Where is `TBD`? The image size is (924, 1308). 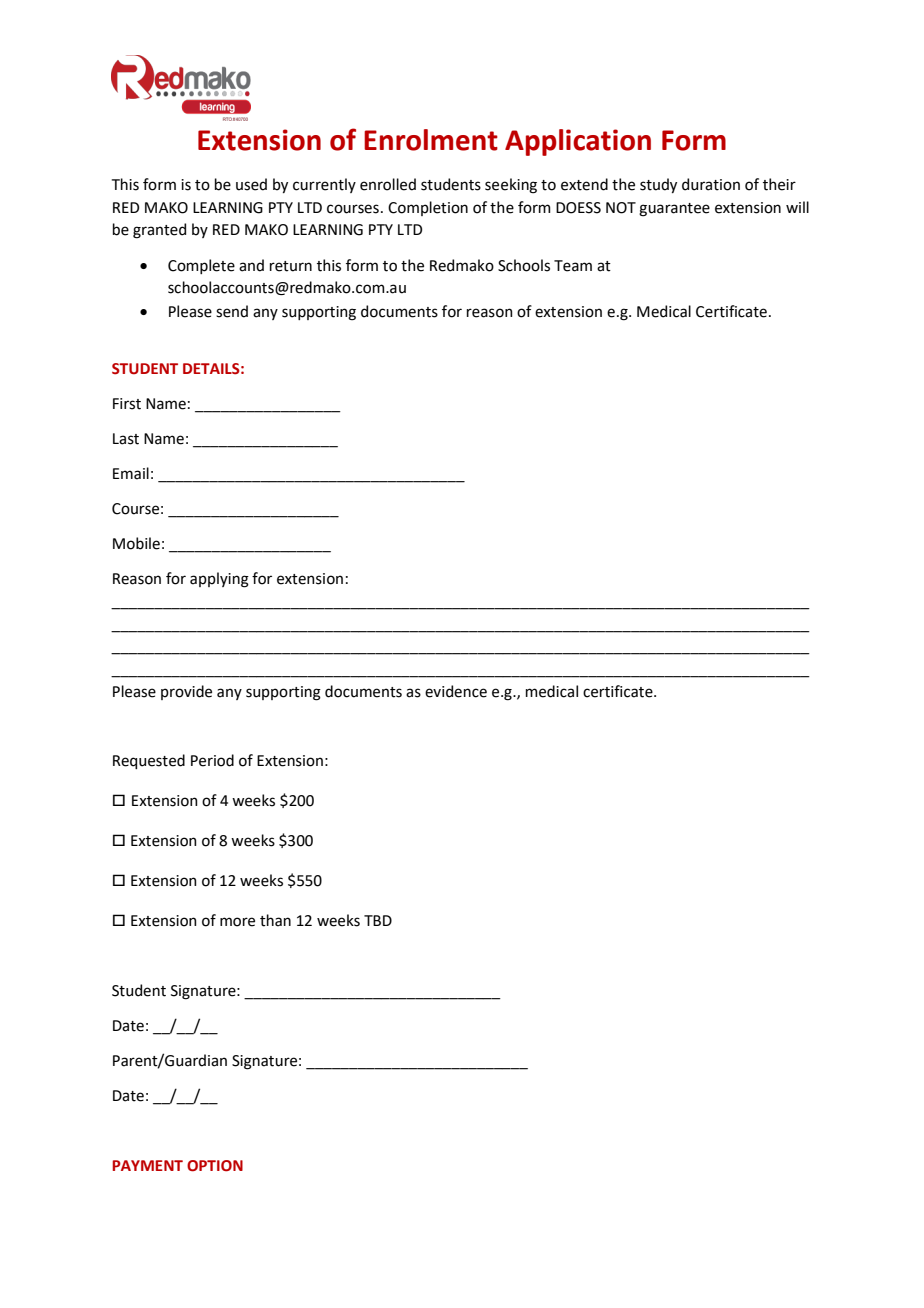 TBD is located at coordinates (378, 920).
